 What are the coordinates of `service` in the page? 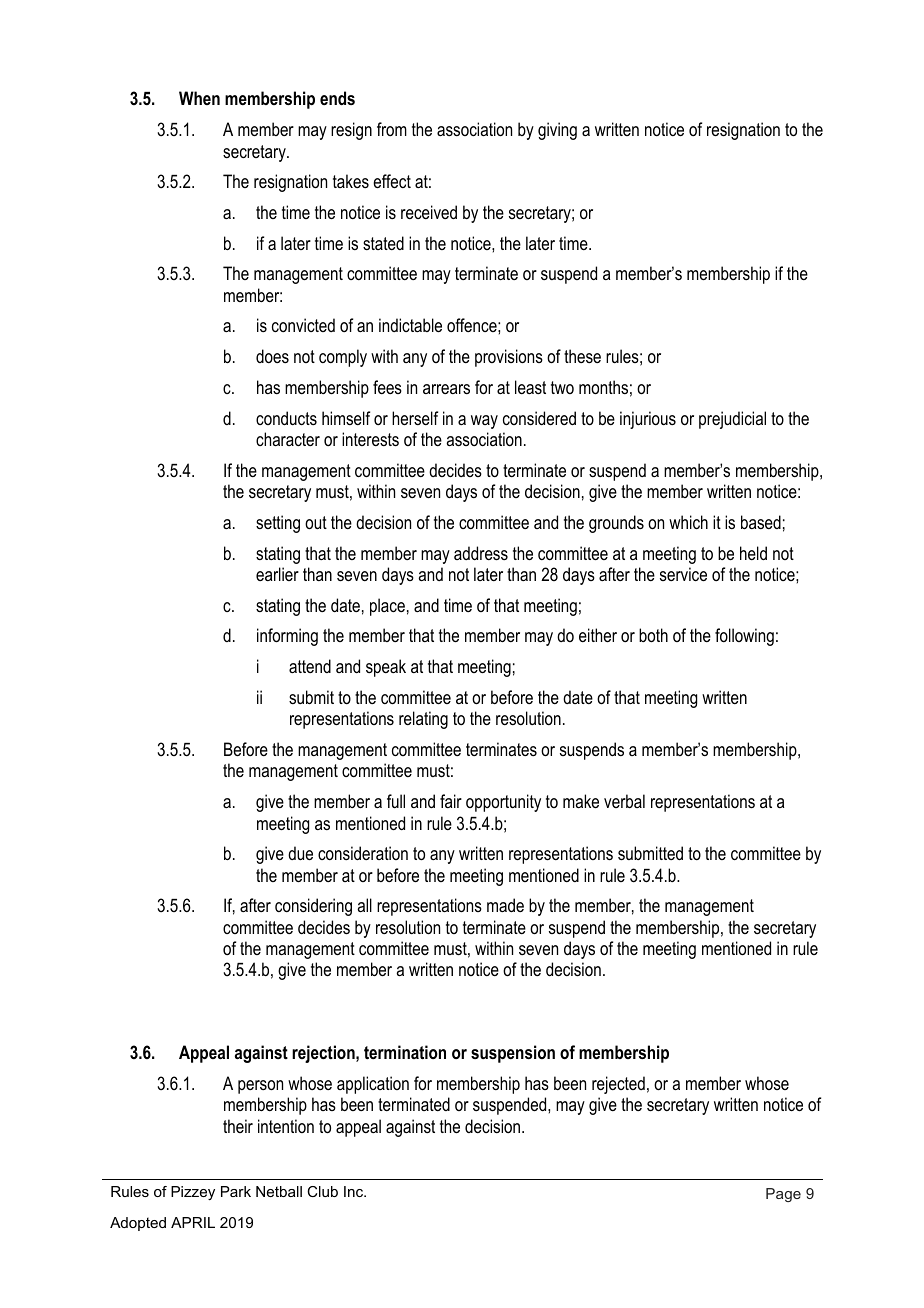 It's located at (683, 574).
